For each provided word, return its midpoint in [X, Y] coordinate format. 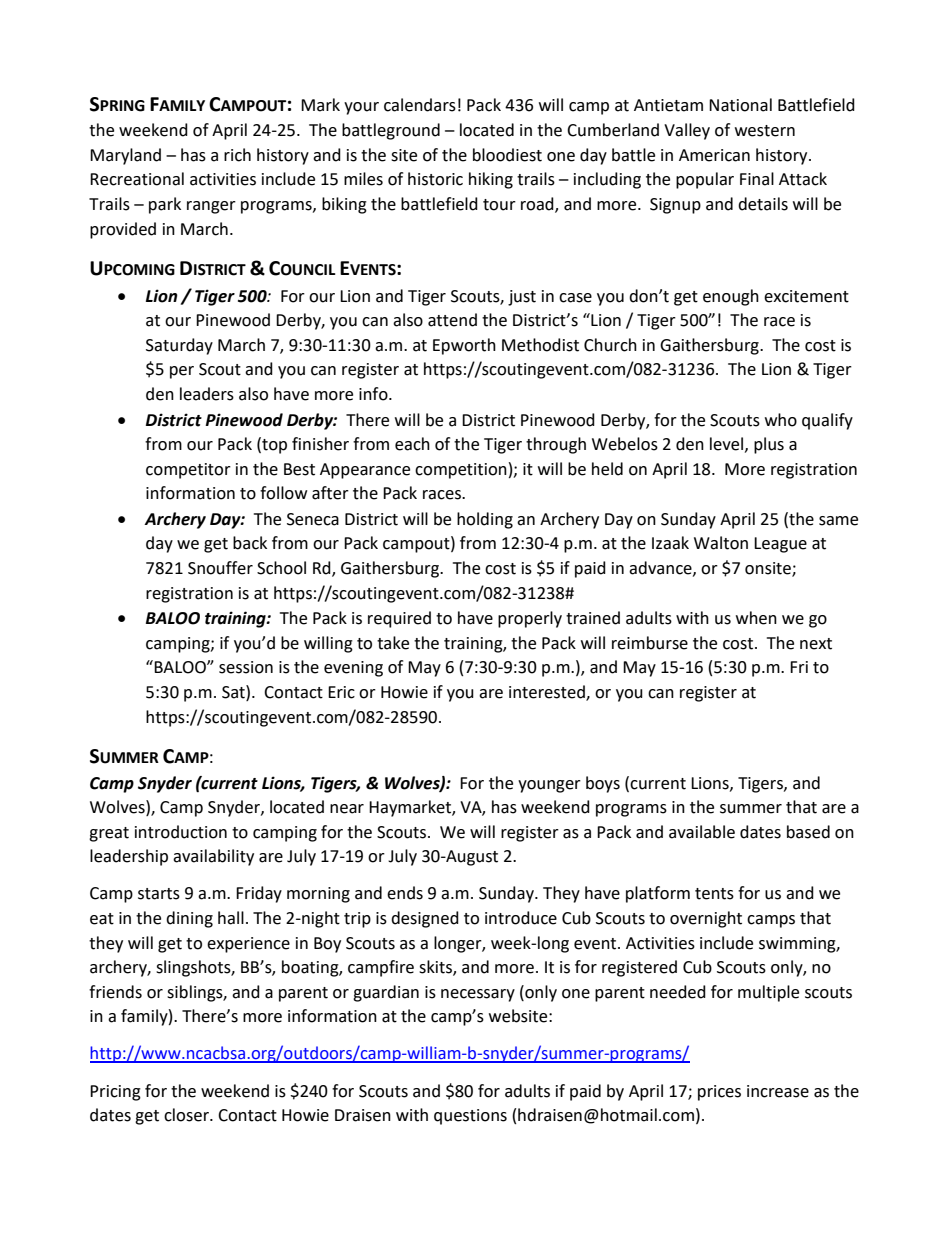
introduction [181, 832]
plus [769, 445]
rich [237, 155]
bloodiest [507, 155]
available [702, 832]
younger [549, 786]
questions [470, 1117]
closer [187, 1115]
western [765, 131]
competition [461, 471]
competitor [188, 471]
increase [778, 1091]
